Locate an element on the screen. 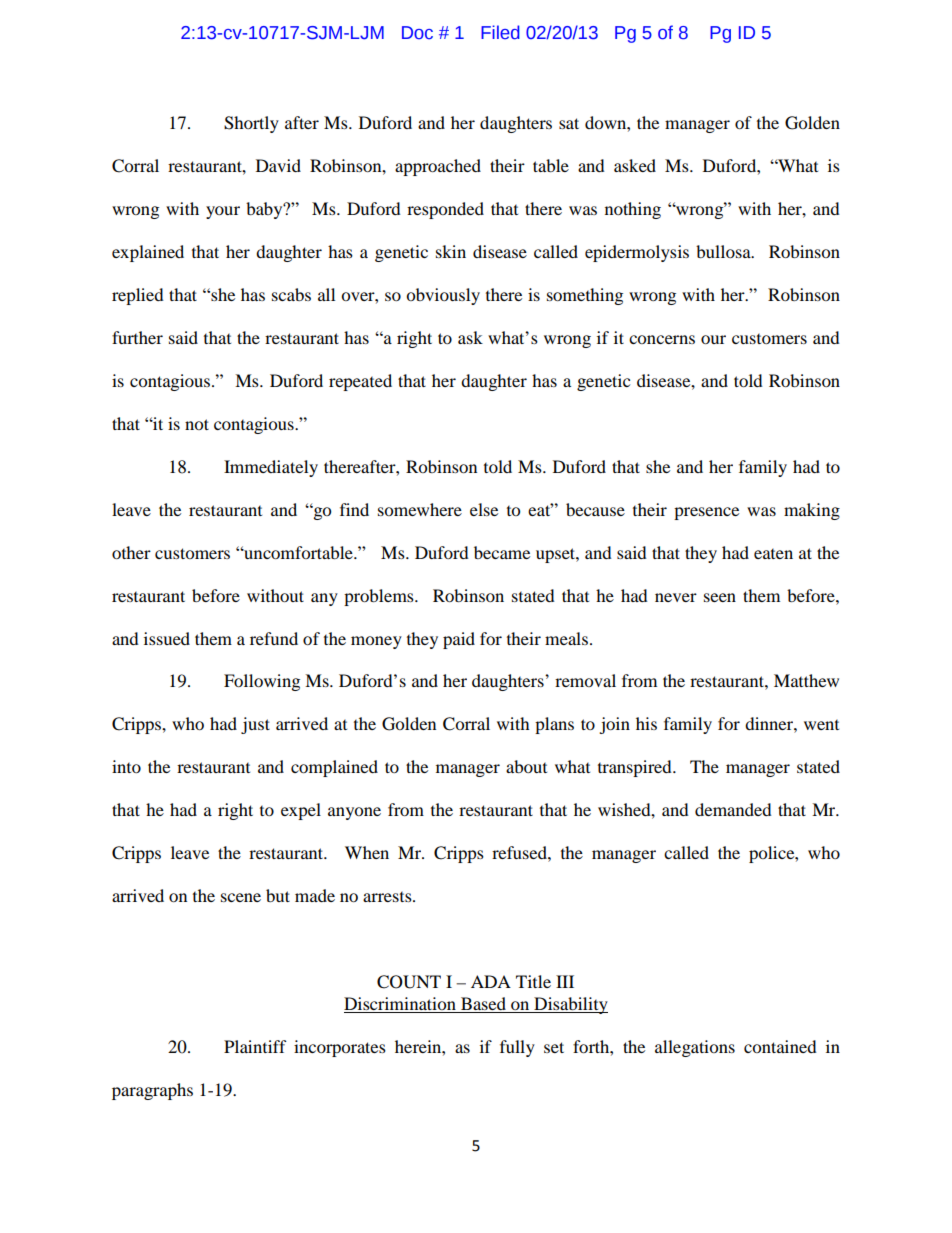 This screenshot has height=1233, width=952. explained is located at coordinates (148, 253).
